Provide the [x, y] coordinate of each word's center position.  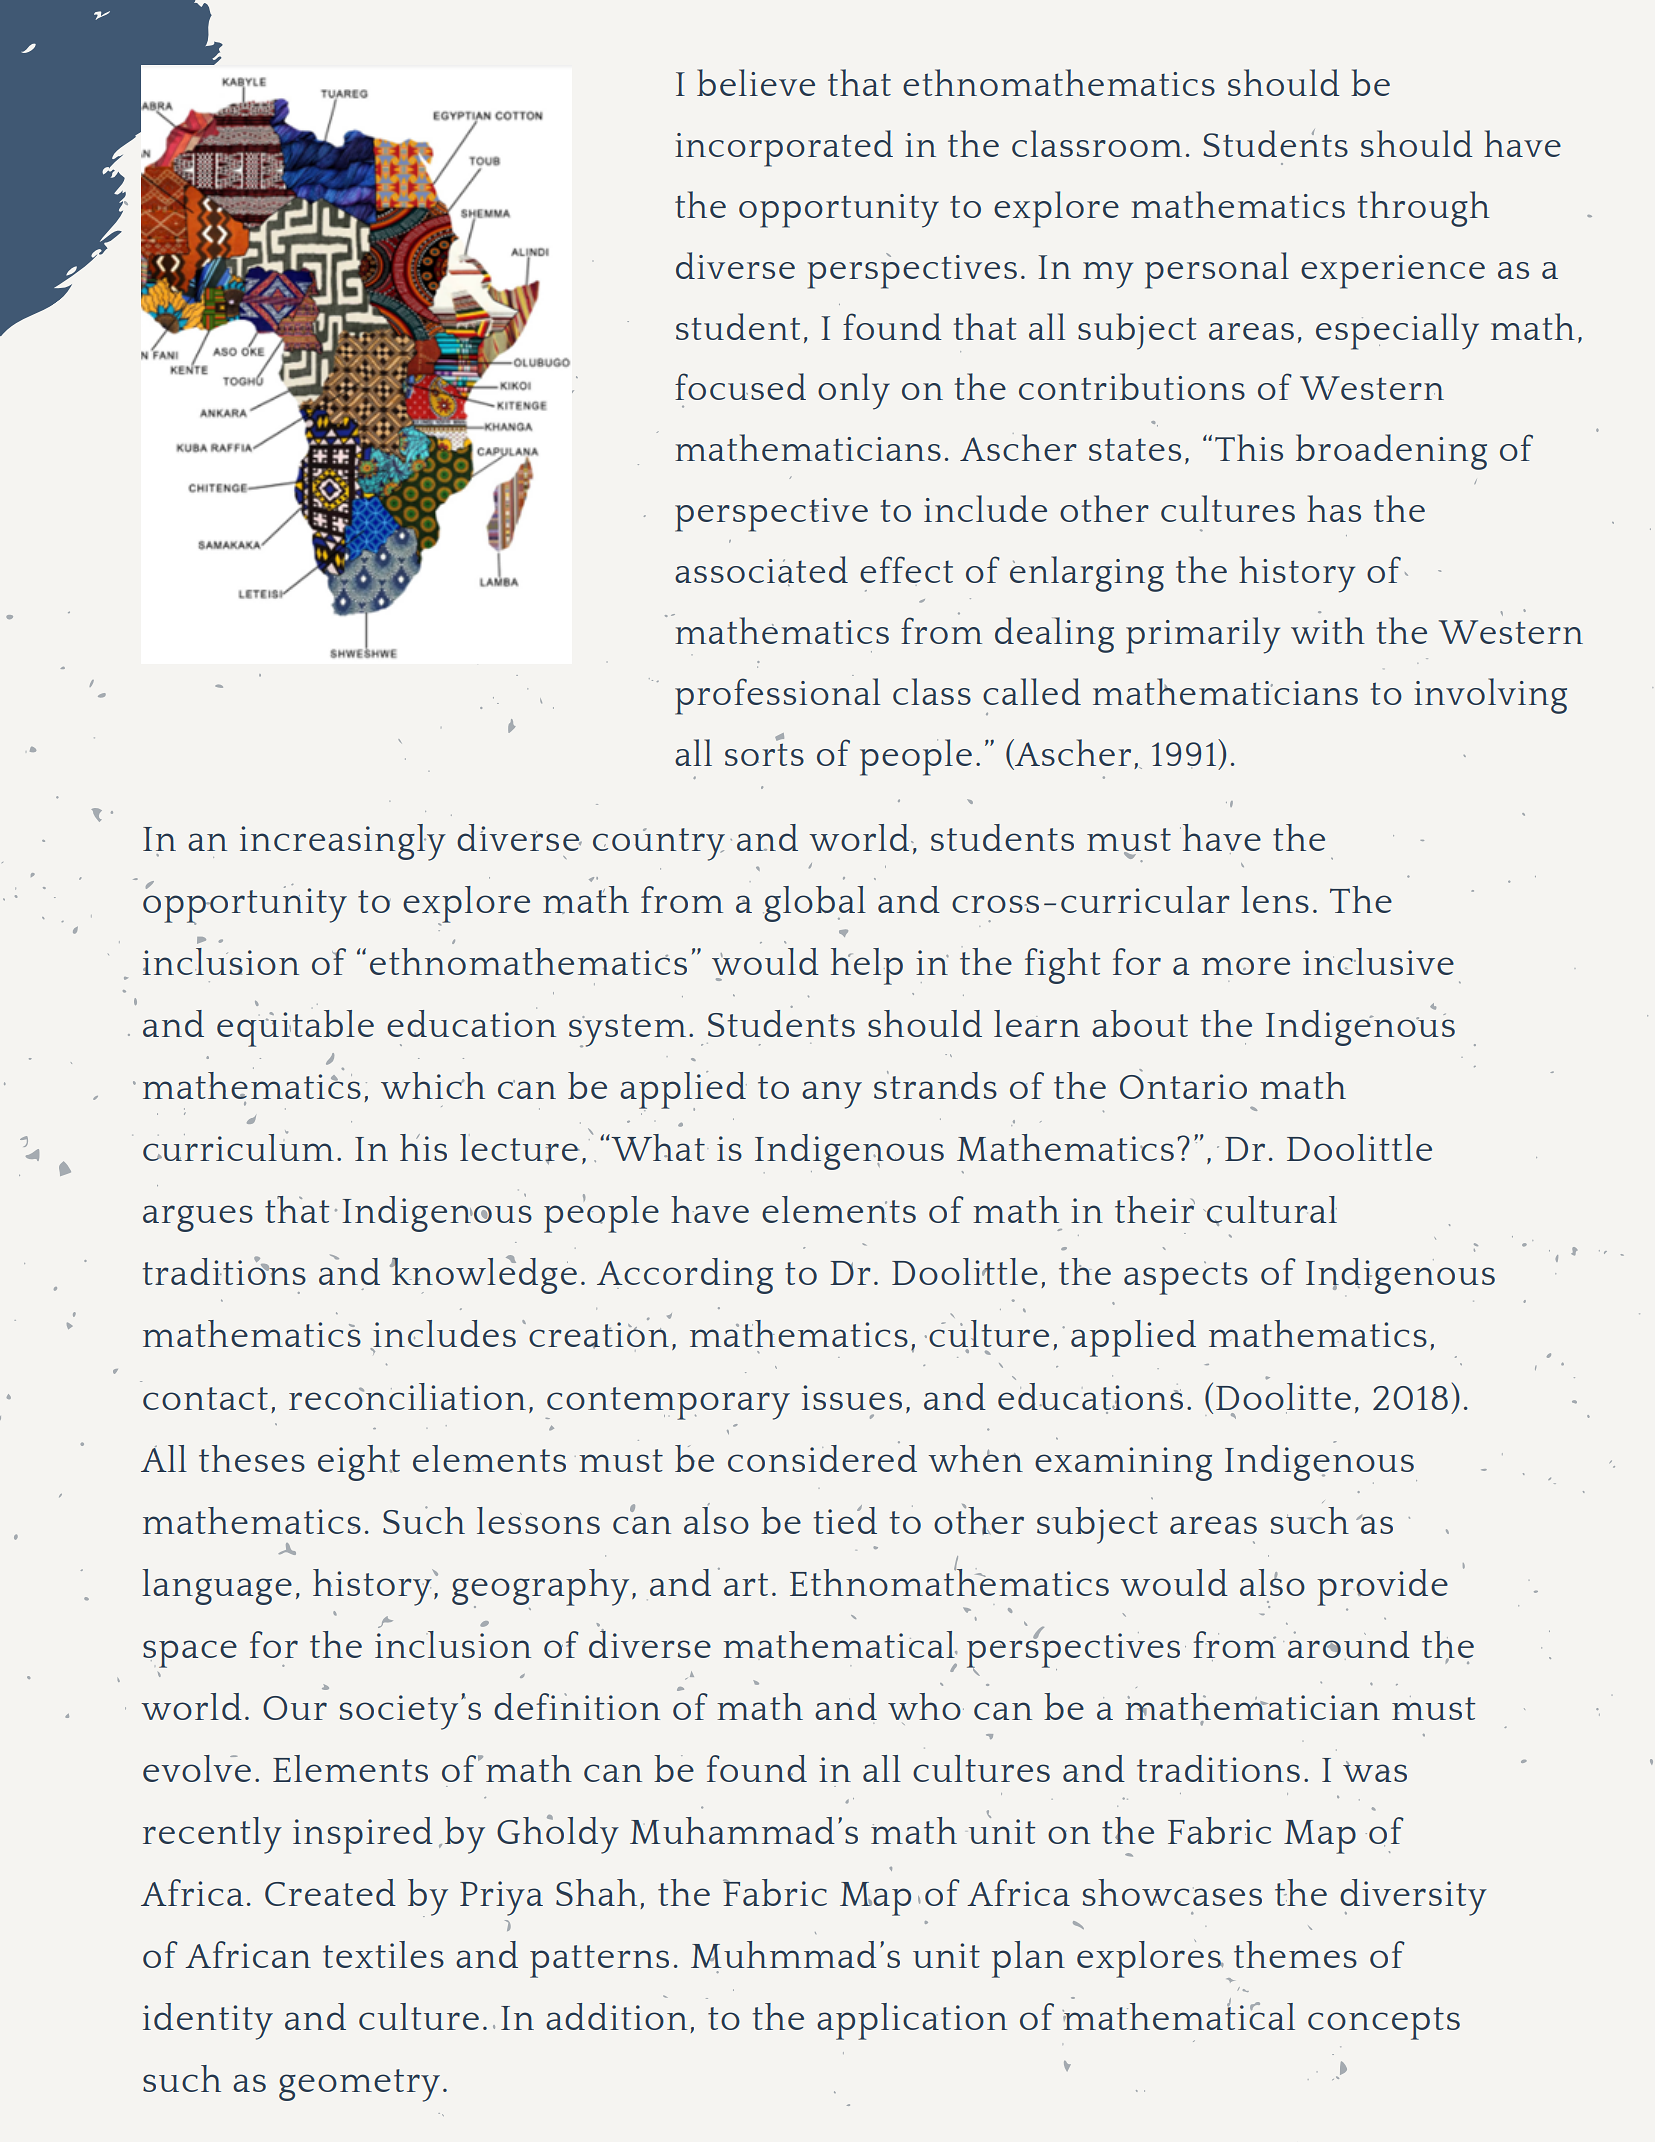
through [1423, 209]
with [1328, 630]
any [832, 1095]
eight [359, 1463]
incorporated [784, 148]
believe [756, 82]
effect [906, 569]
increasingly [343, 842]
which [433, 1085]
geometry [359, 2085]
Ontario [1183, 1086]
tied [845, 1519]
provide [1382, 1587]
